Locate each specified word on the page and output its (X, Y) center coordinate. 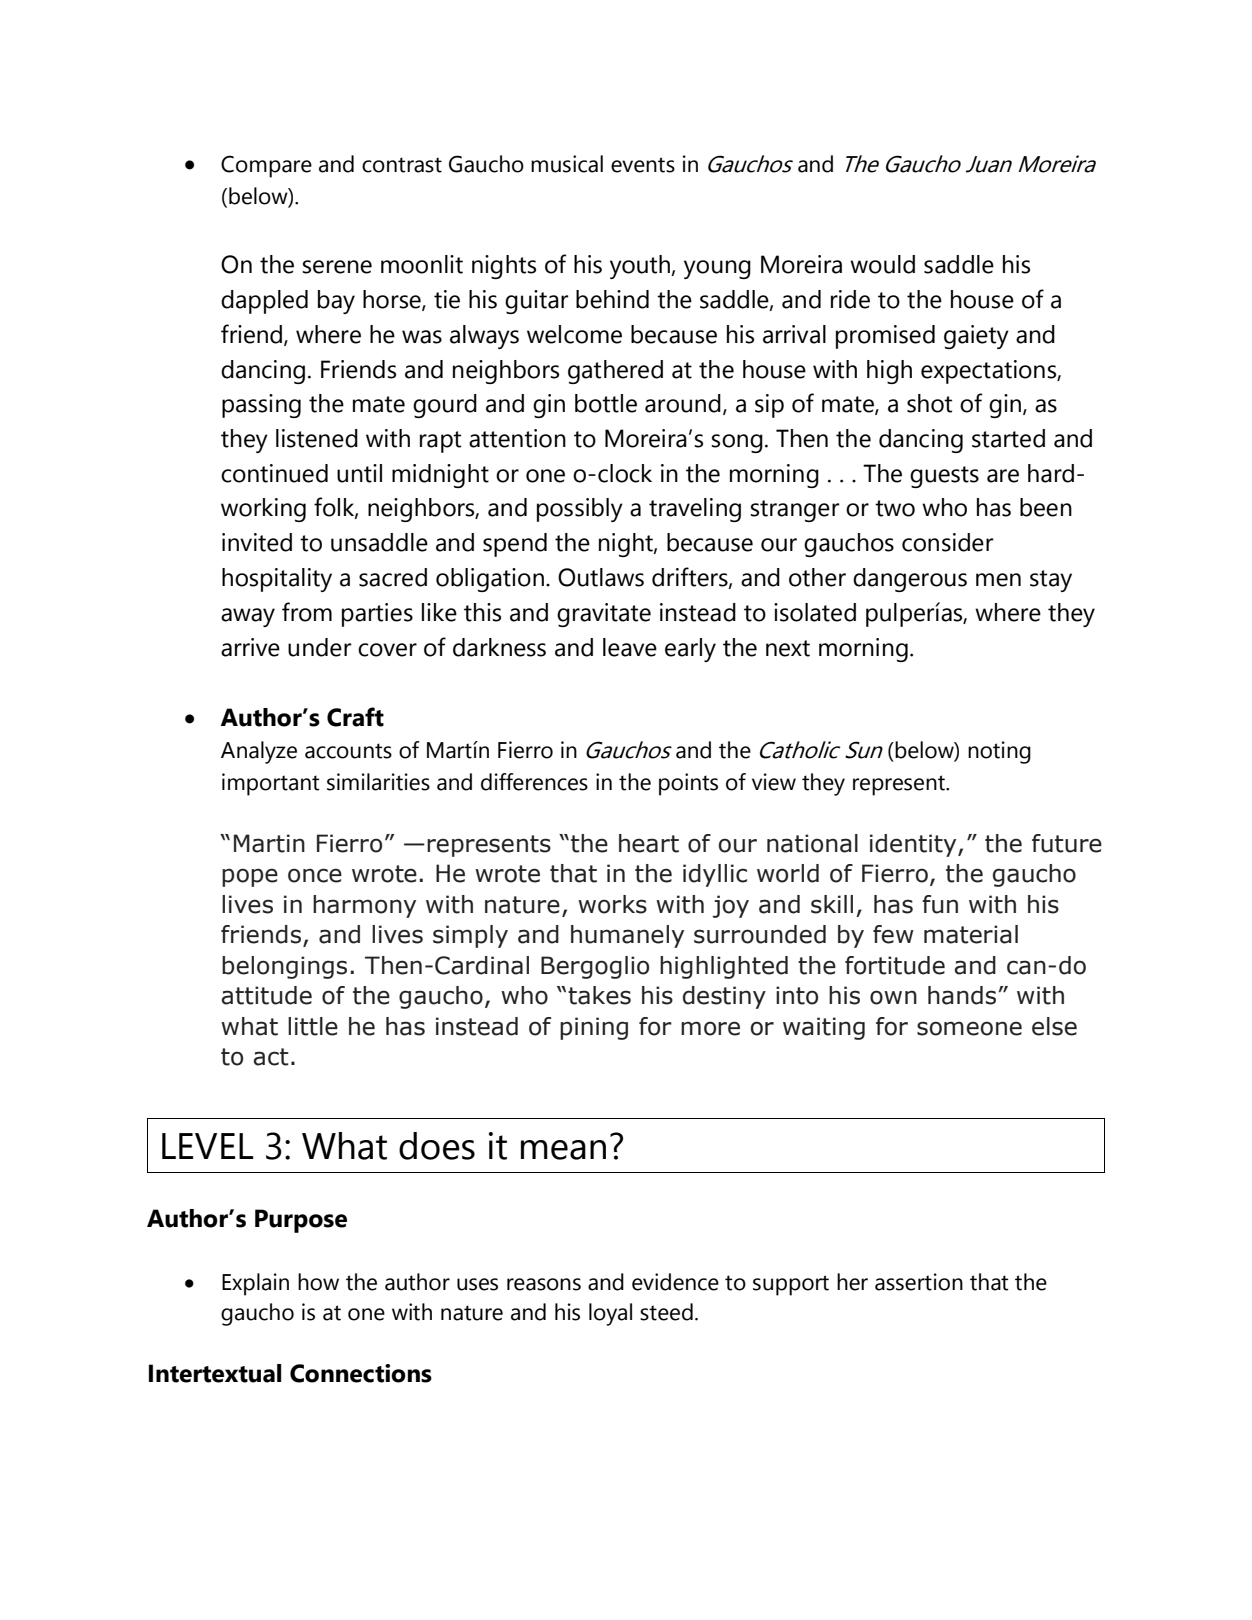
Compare (266, 166)
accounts (348, 751)
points (688, 784)
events (643, 165)
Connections (361, 1373)
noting (999, 752)
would (882, 264)
